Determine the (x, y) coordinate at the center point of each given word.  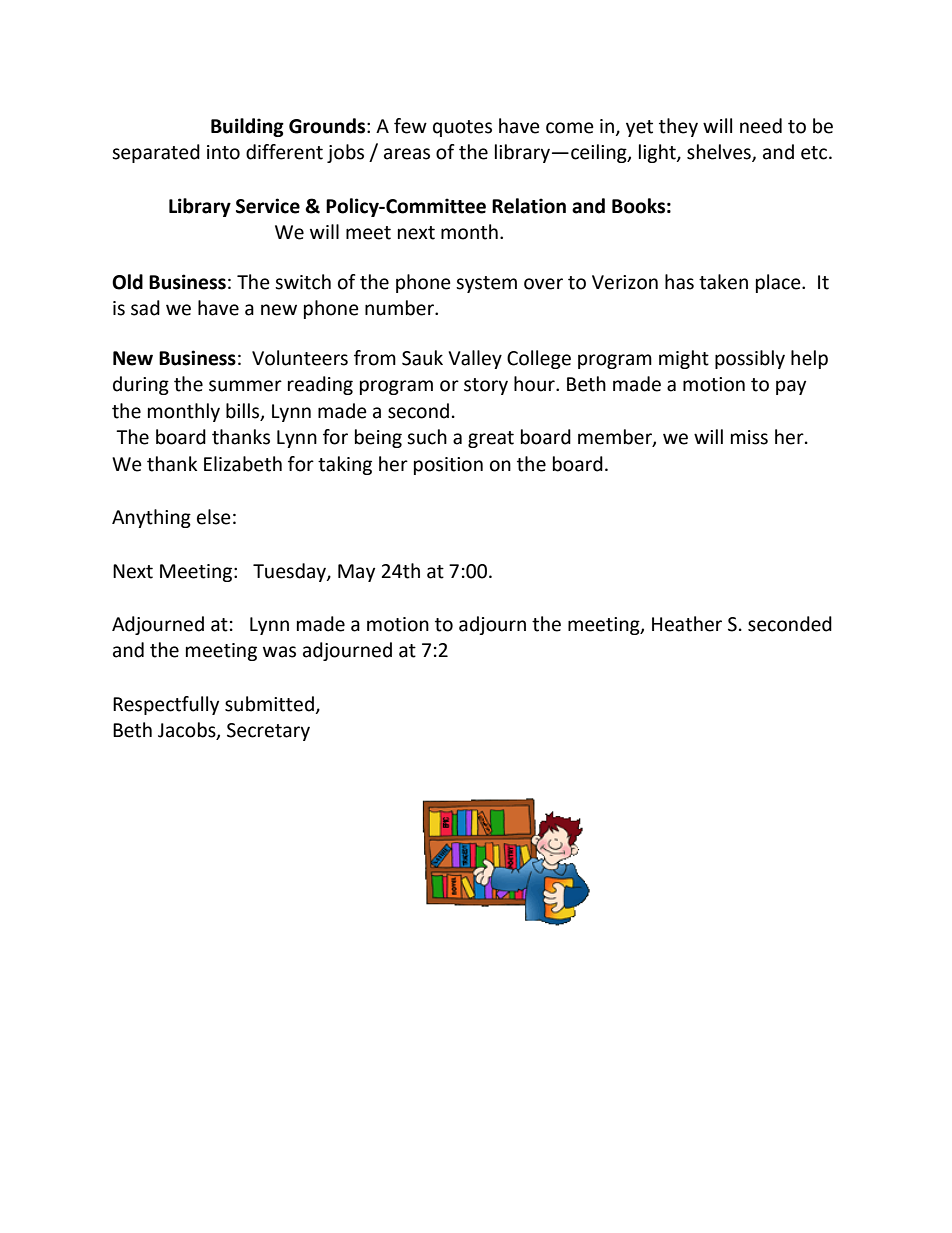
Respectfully (166, 705)
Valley (475, 359)
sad (145, 308)
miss (749, 437)
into (223, 152)
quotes (462, 128)
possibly (750, 359)
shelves (720, 153)
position (448, 466)
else (214, 517)
